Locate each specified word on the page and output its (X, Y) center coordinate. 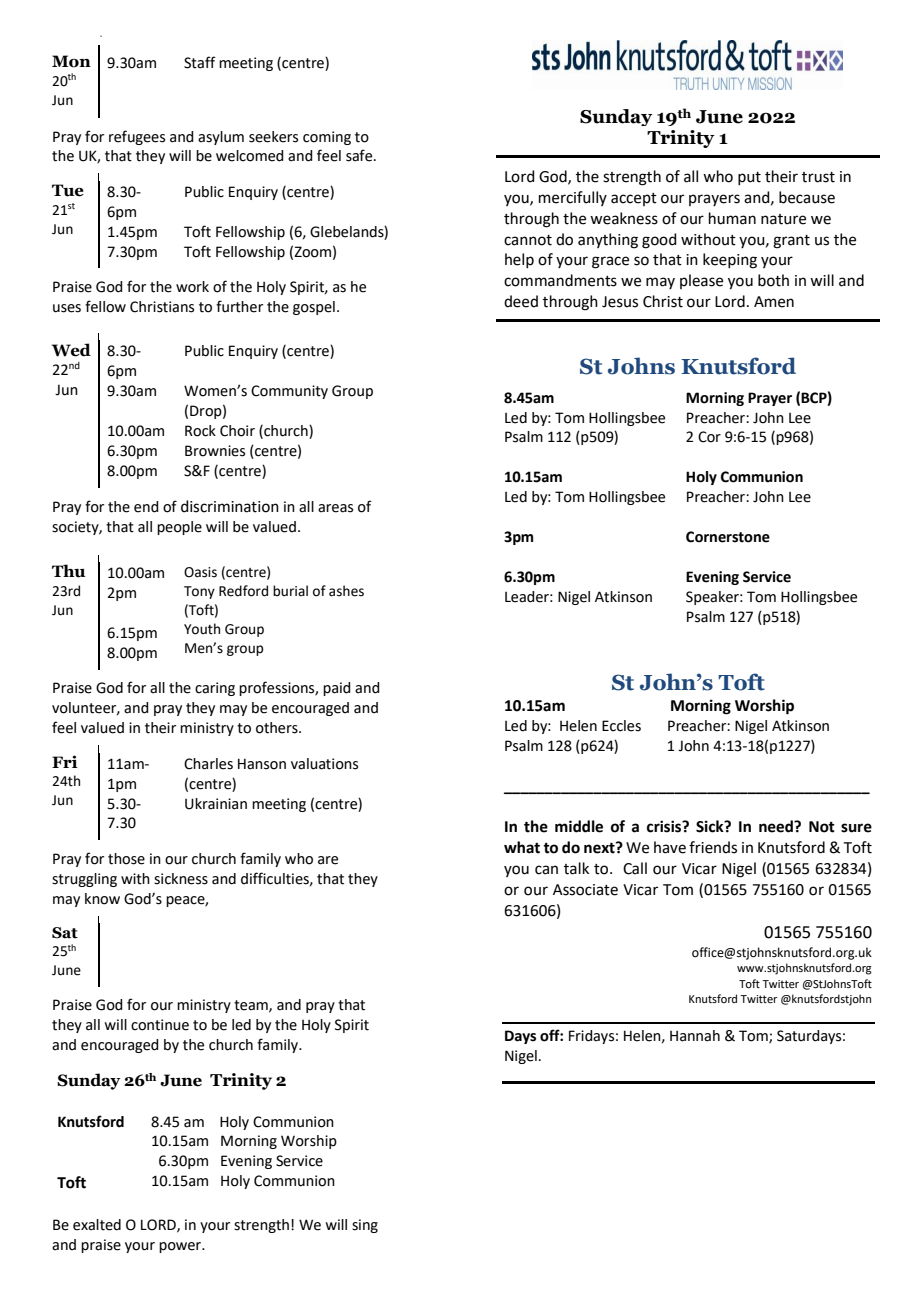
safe (360, 155)
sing (365, 1226)
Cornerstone (728, 537)
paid (337, 689)
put (749, 178)
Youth (202, 629)
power (181, 1247)
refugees (137, 137)
